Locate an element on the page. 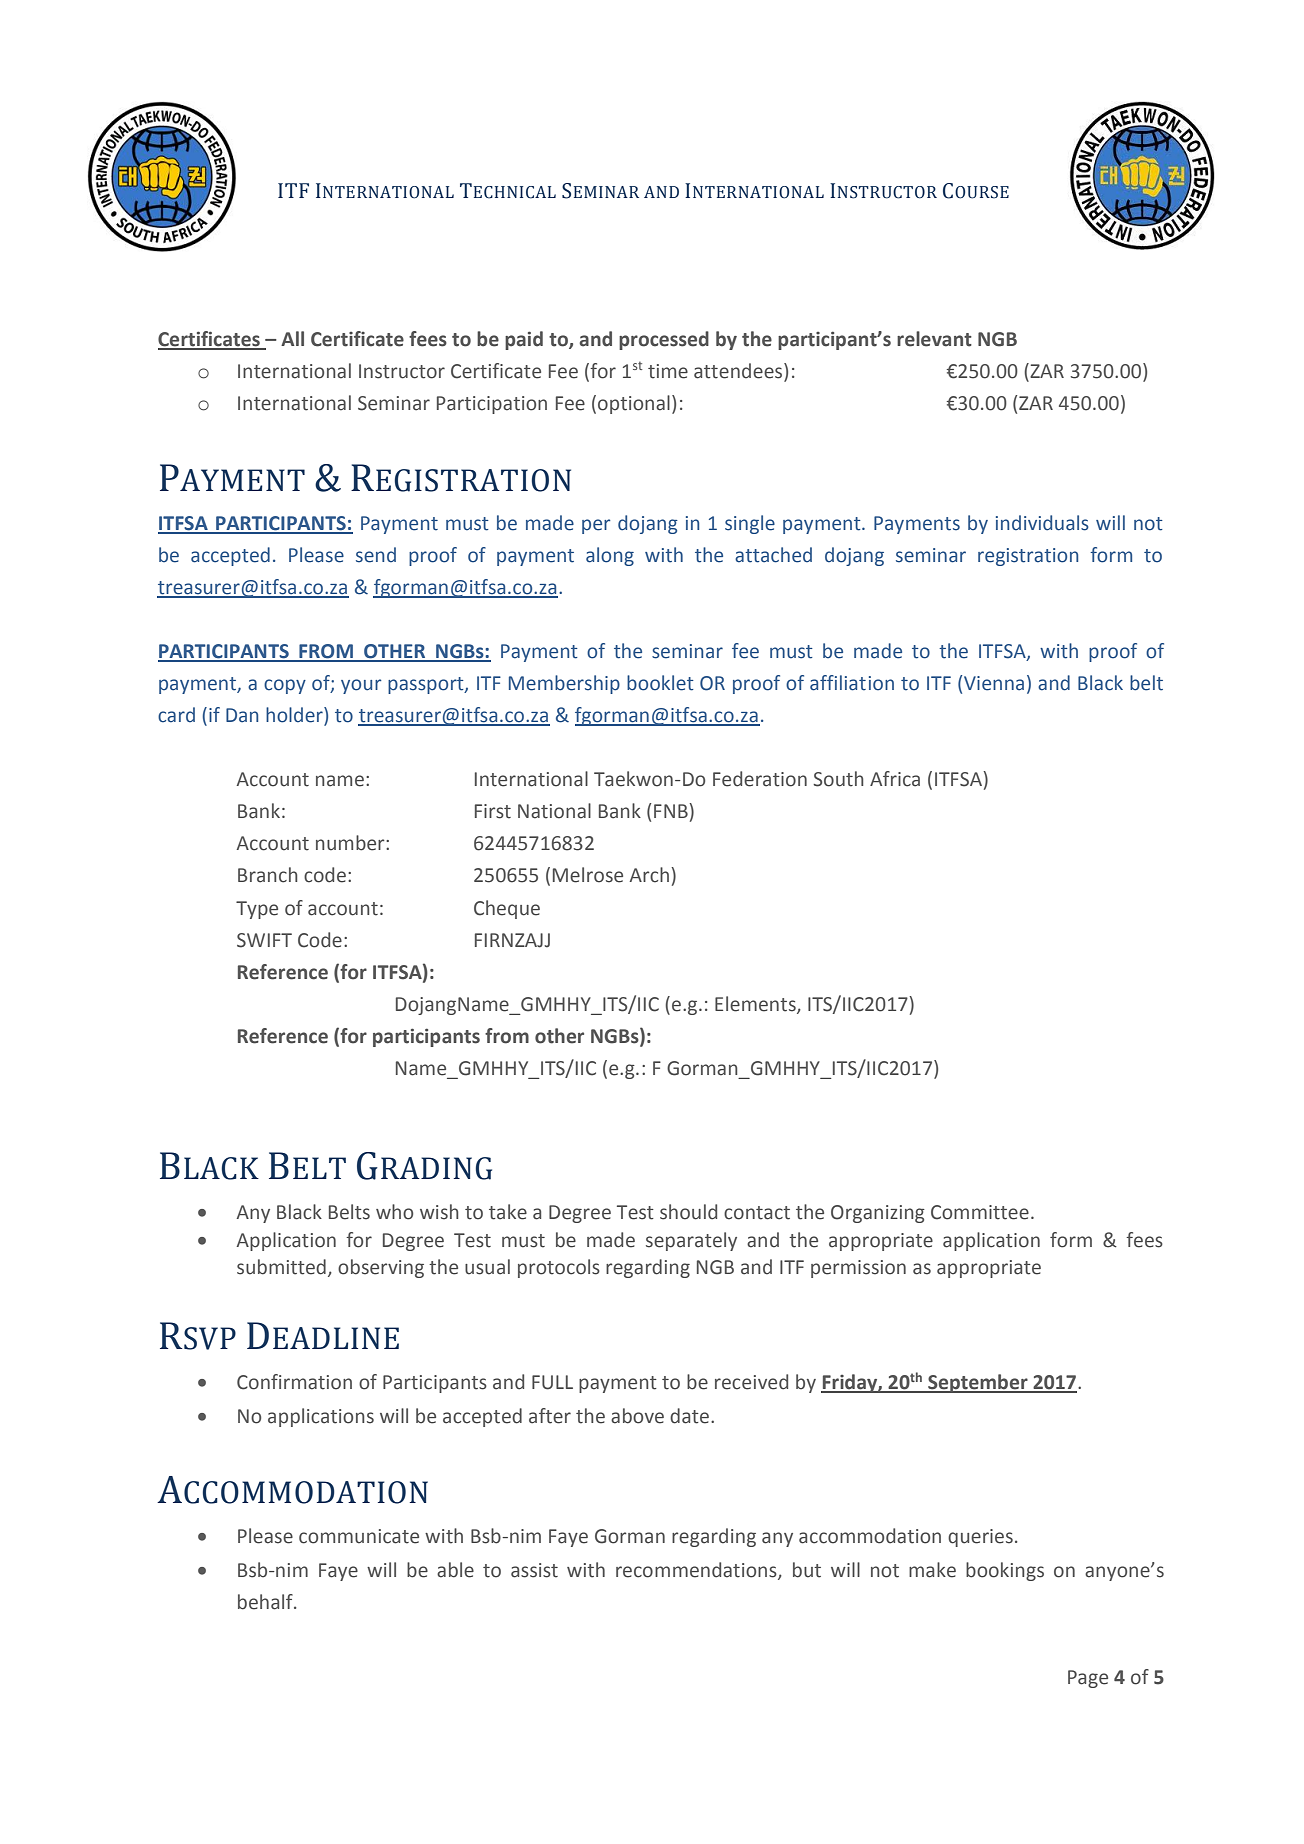 This image has height=1844, width=1304. number is located at coordinates (351, 843).
